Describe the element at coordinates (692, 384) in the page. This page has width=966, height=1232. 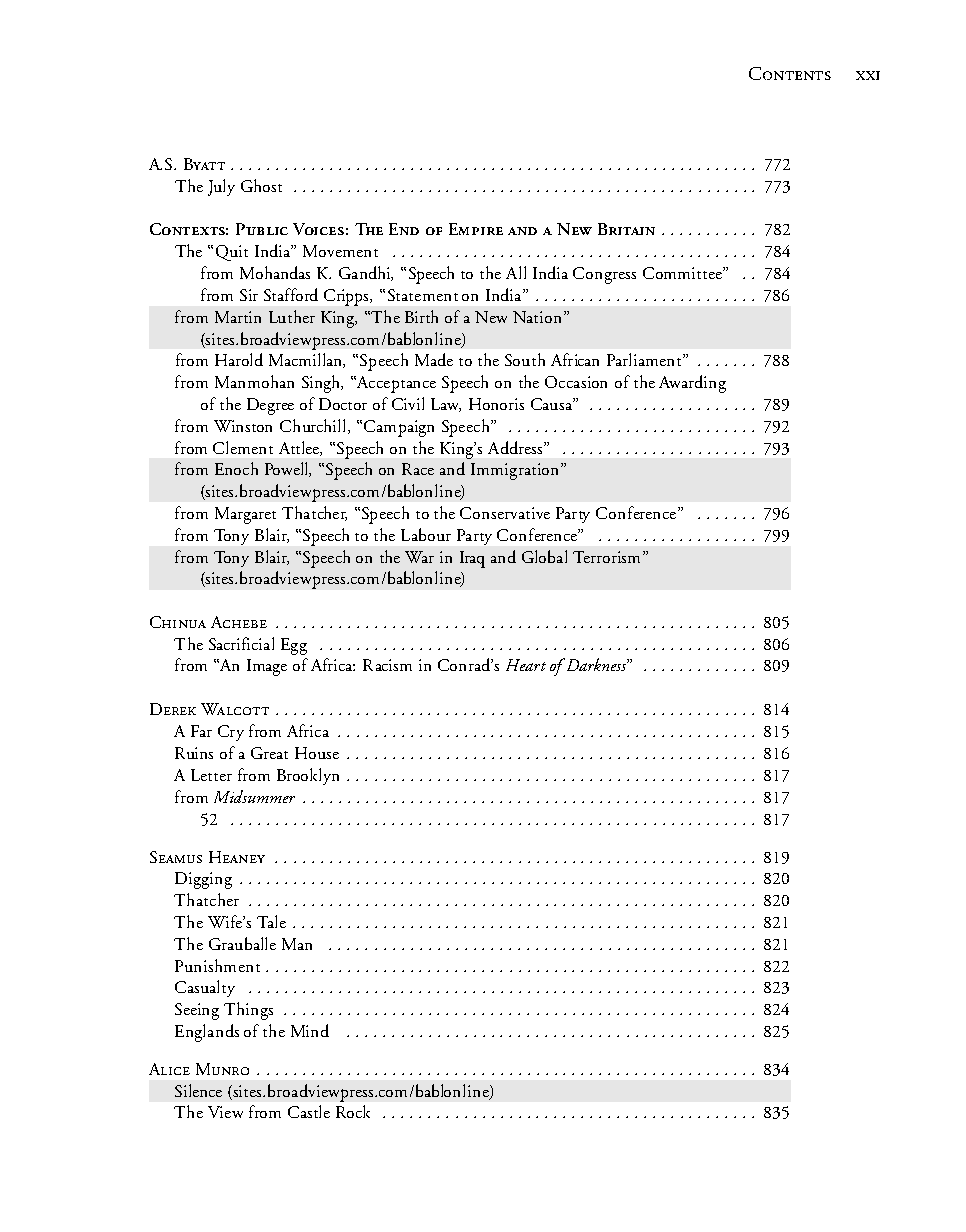
I see `Awarding` at that location.
